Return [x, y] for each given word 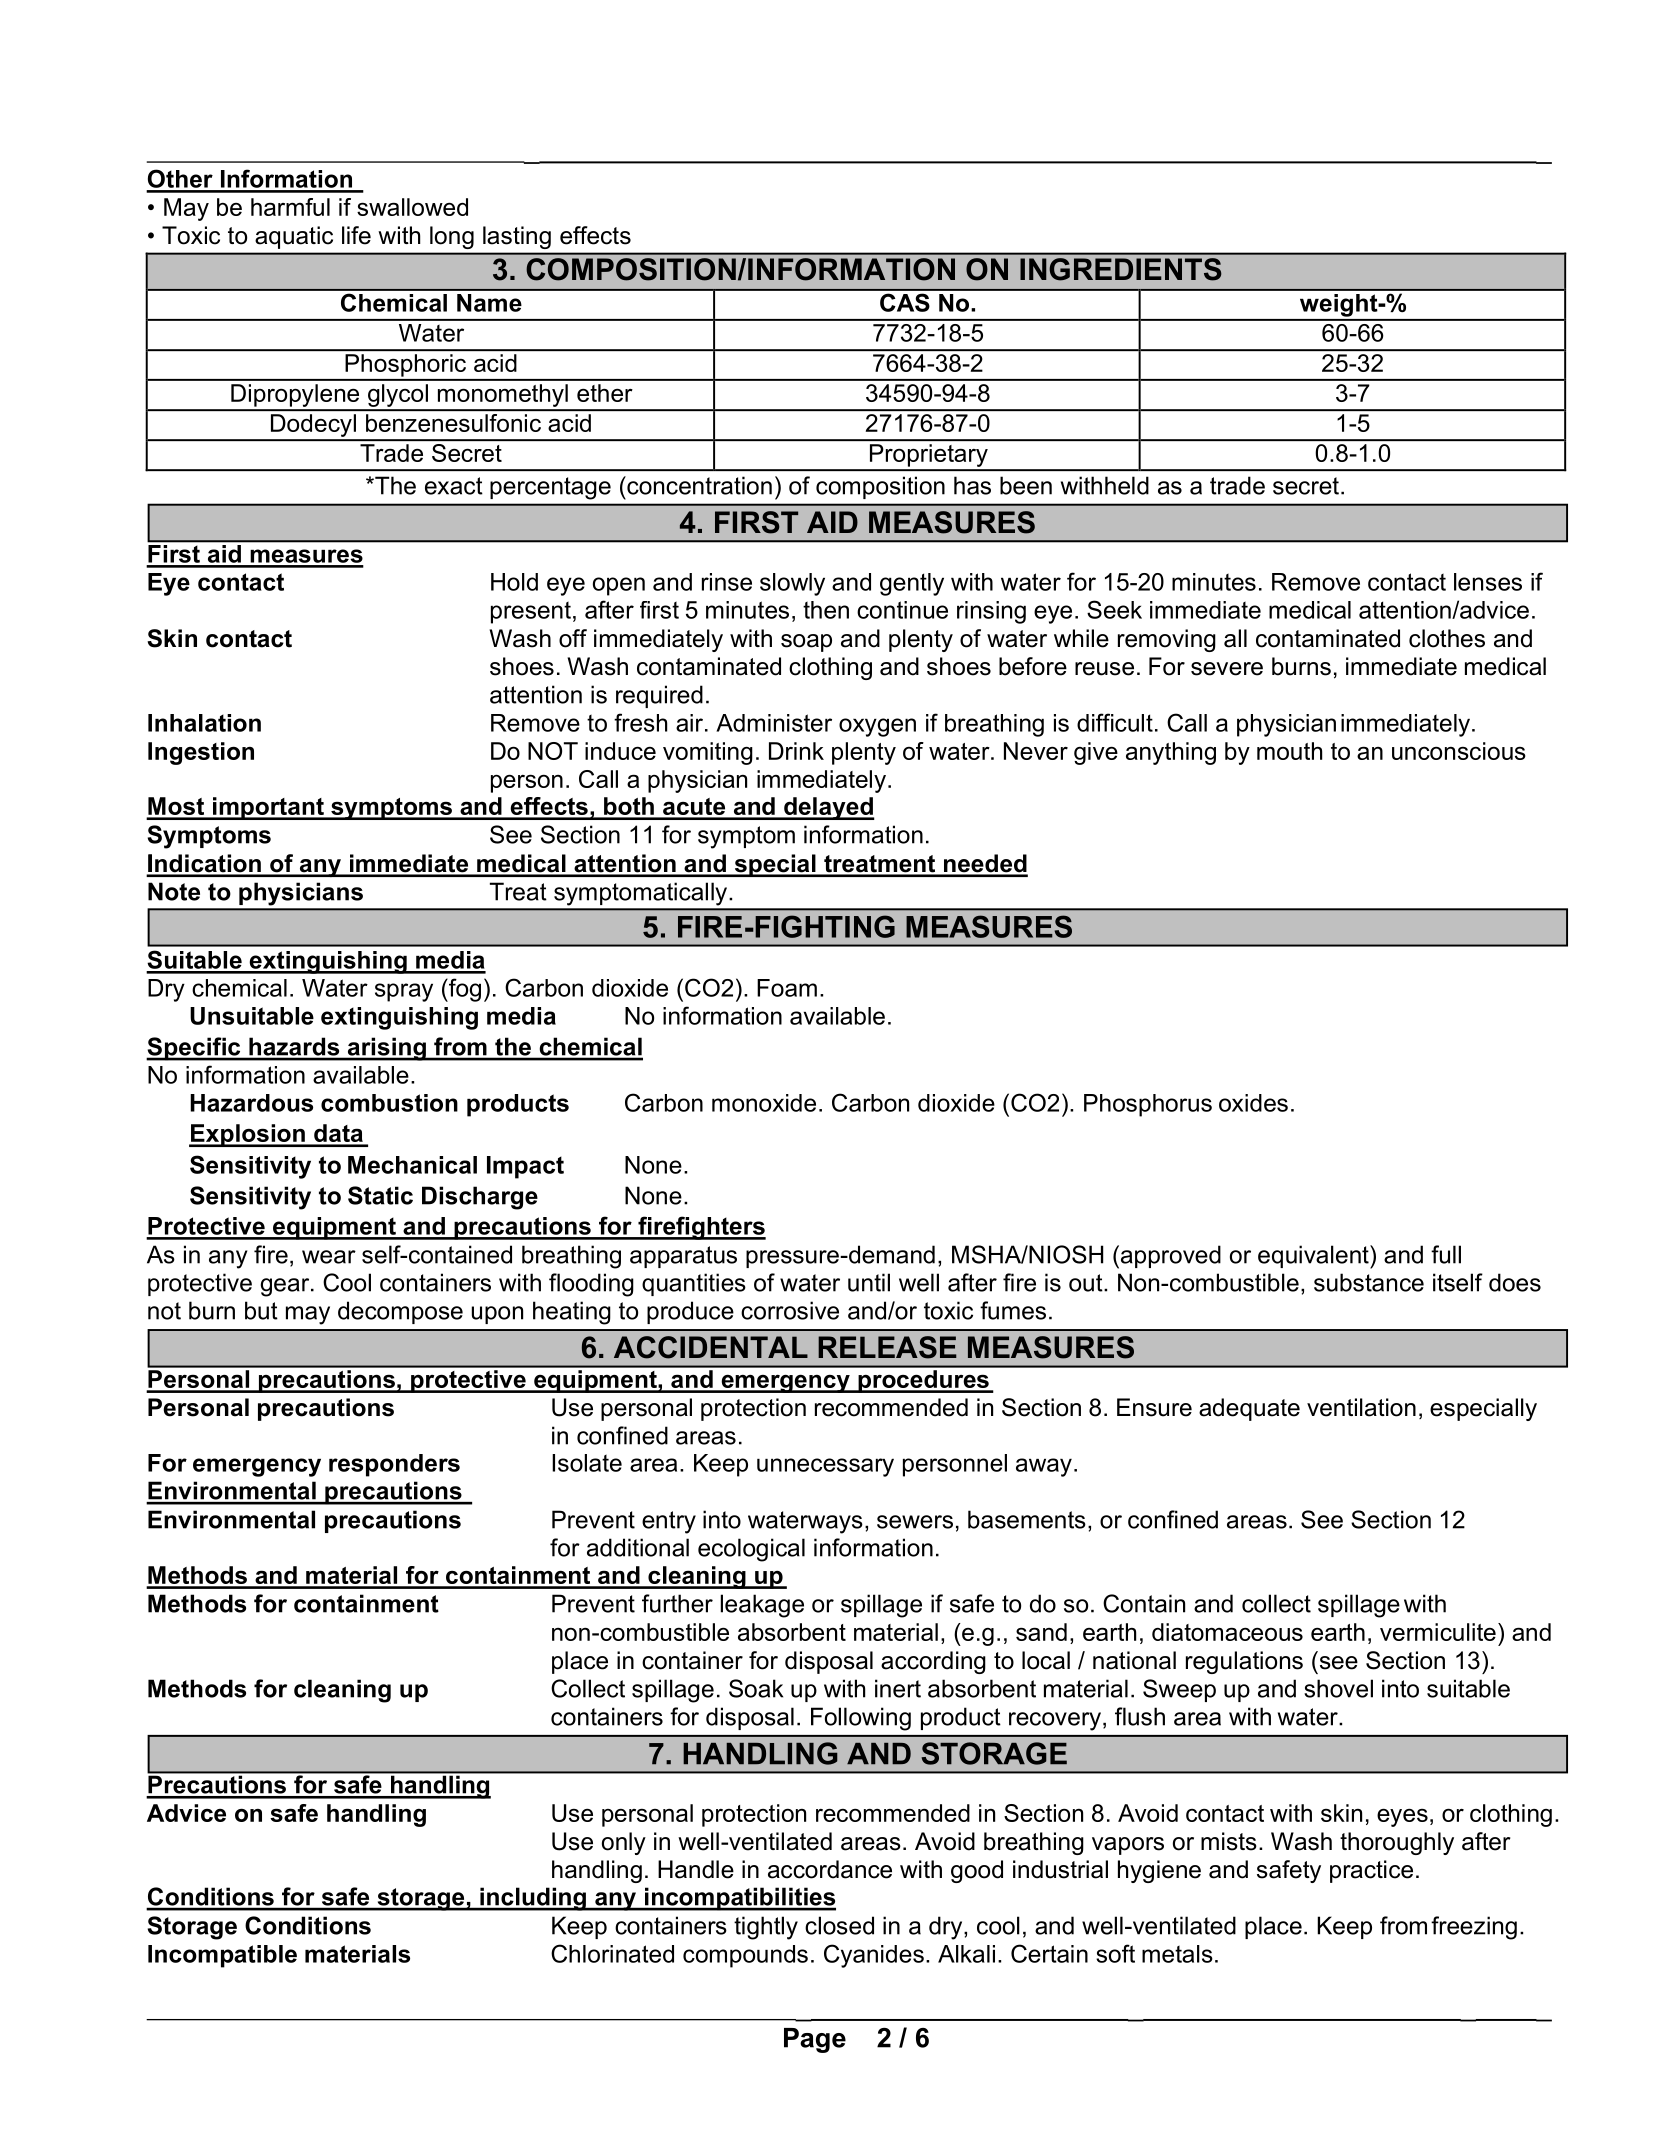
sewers [915, 1522]
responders [394, 1465]
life [356, 235]
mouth [1289, 751]
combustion [389, 1103]
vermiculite [1438, 1632]
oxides [1253, 1103]
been [1026, 485]
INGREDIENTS [1121, 269]
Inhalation [204, 723]
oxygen [877, 727]
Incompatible [222, 1956]
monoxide [764, 1103]
